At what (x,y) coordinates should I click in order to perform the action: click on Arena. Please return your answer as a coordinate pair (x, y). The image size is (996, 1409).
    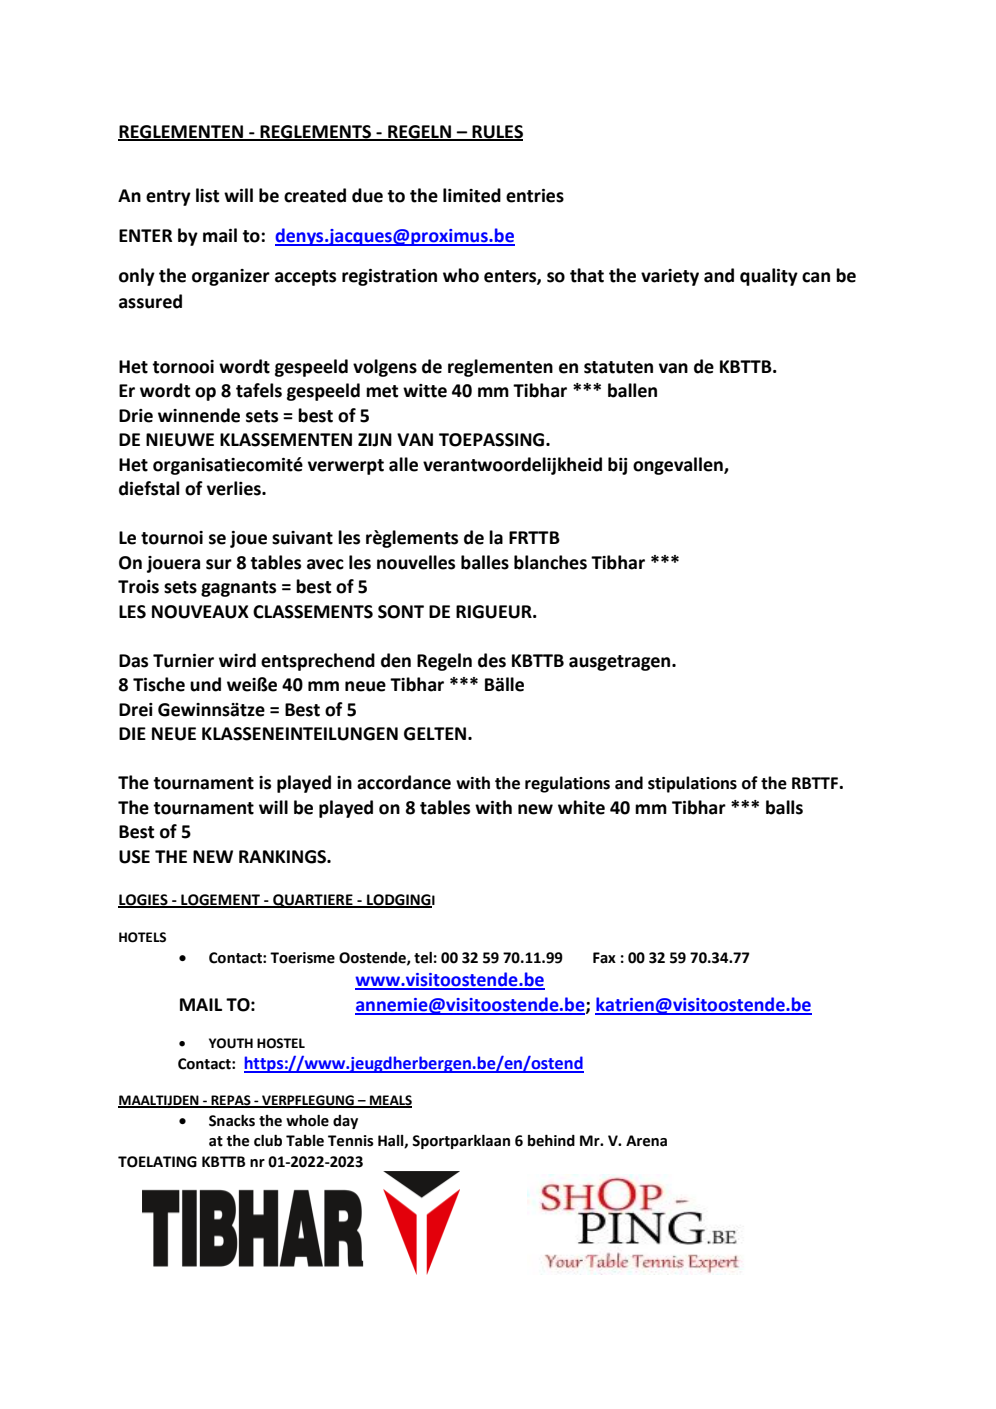
    Looking at the image, I should click on (646, 1141).
